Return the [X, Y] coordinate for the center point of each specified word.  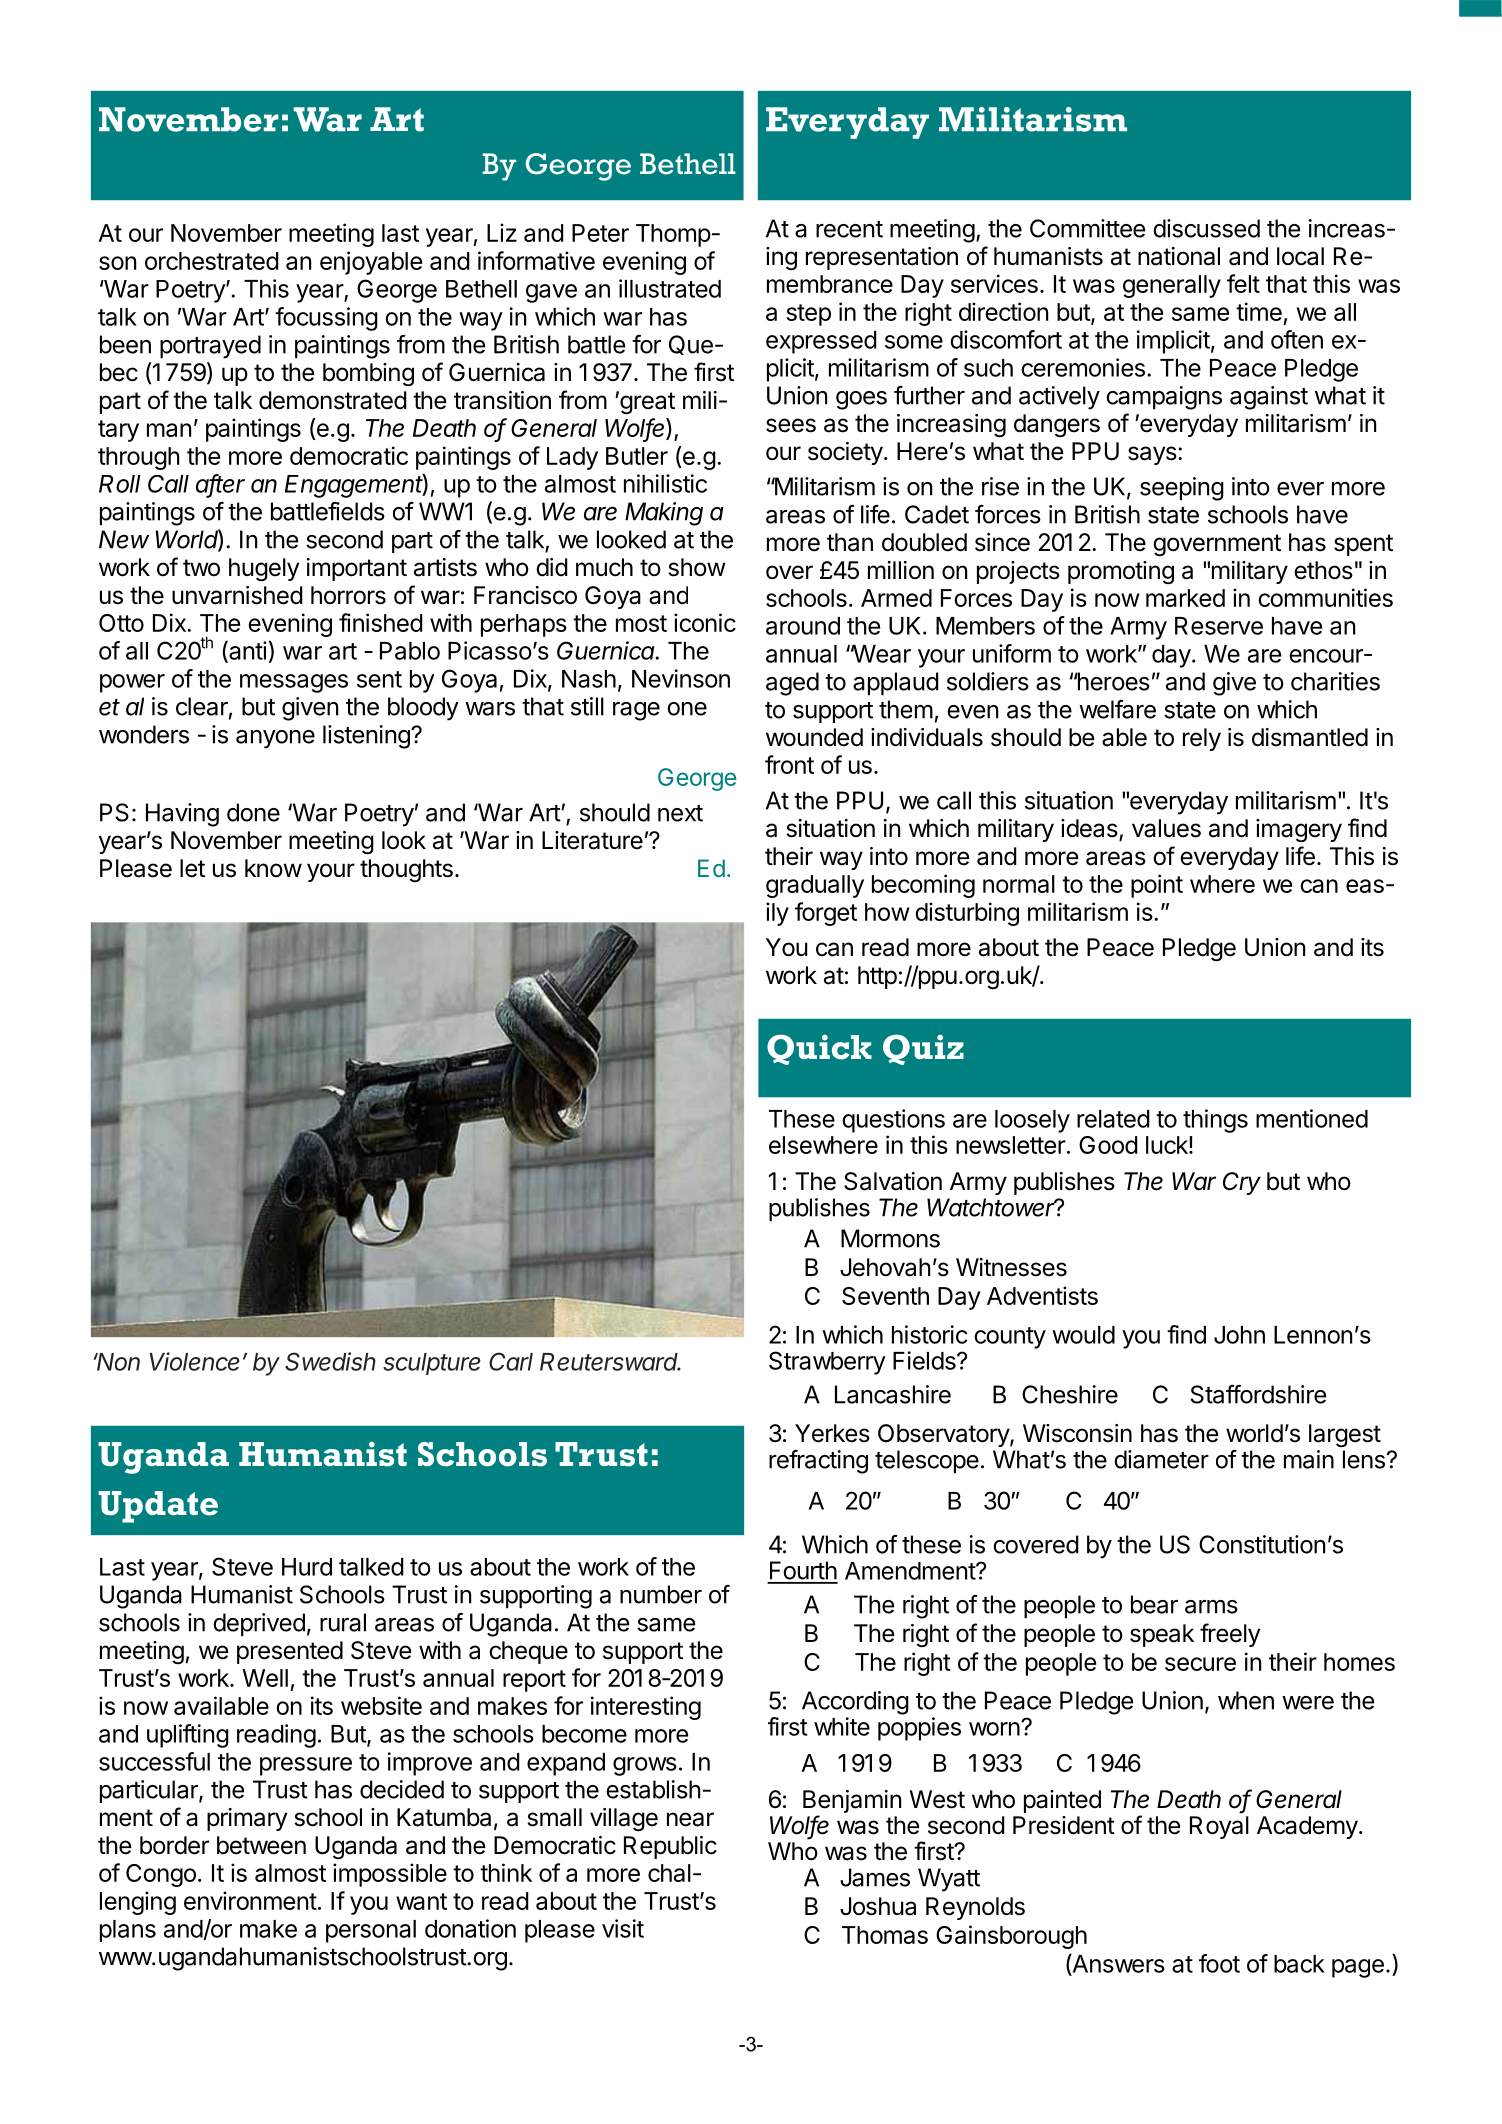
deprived [259, 1624]
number [661, 1594]
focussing [326, 319]
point [1157, 886]
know [273, 868]
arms [1211, 1607]
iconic [705, 622]
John [1239, 1335]
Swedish [330, 1361]
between [261, 1845]
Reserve [1219, 626]
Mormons [890, 1238]
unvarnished [237, 595]
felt [1243, 283]
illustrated [670, 288]
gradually [815, 886]
